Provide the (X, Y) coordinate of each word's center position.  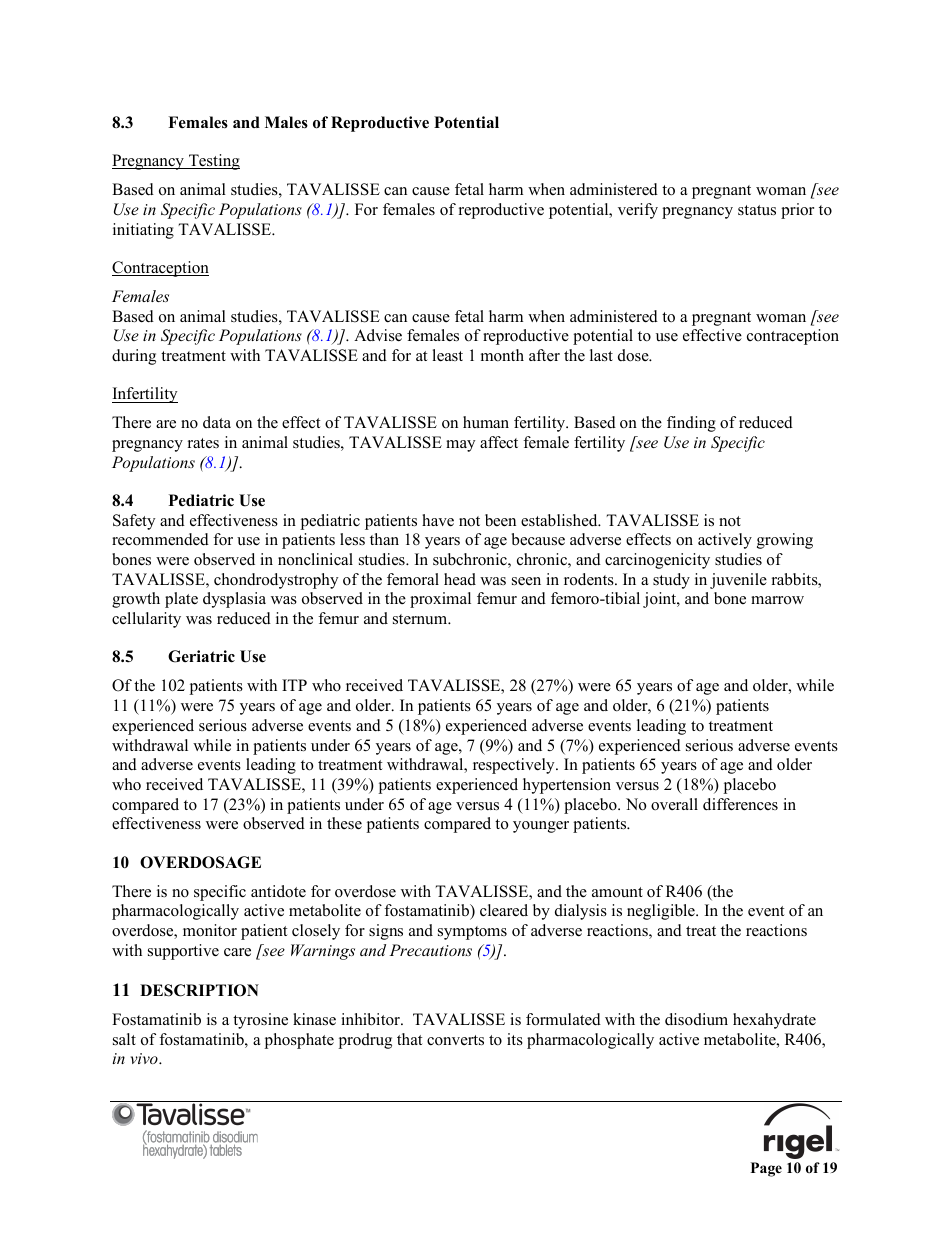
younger (541, 827)
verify (638, 211)
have (438, 520)
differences (740, 804)
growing (785, 541)
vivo (145, 1058)
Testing (213, 162)
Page (766, 1169)
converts (455, 1040)
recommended (160, 539)
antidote (278, 891)
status (757, 210)
